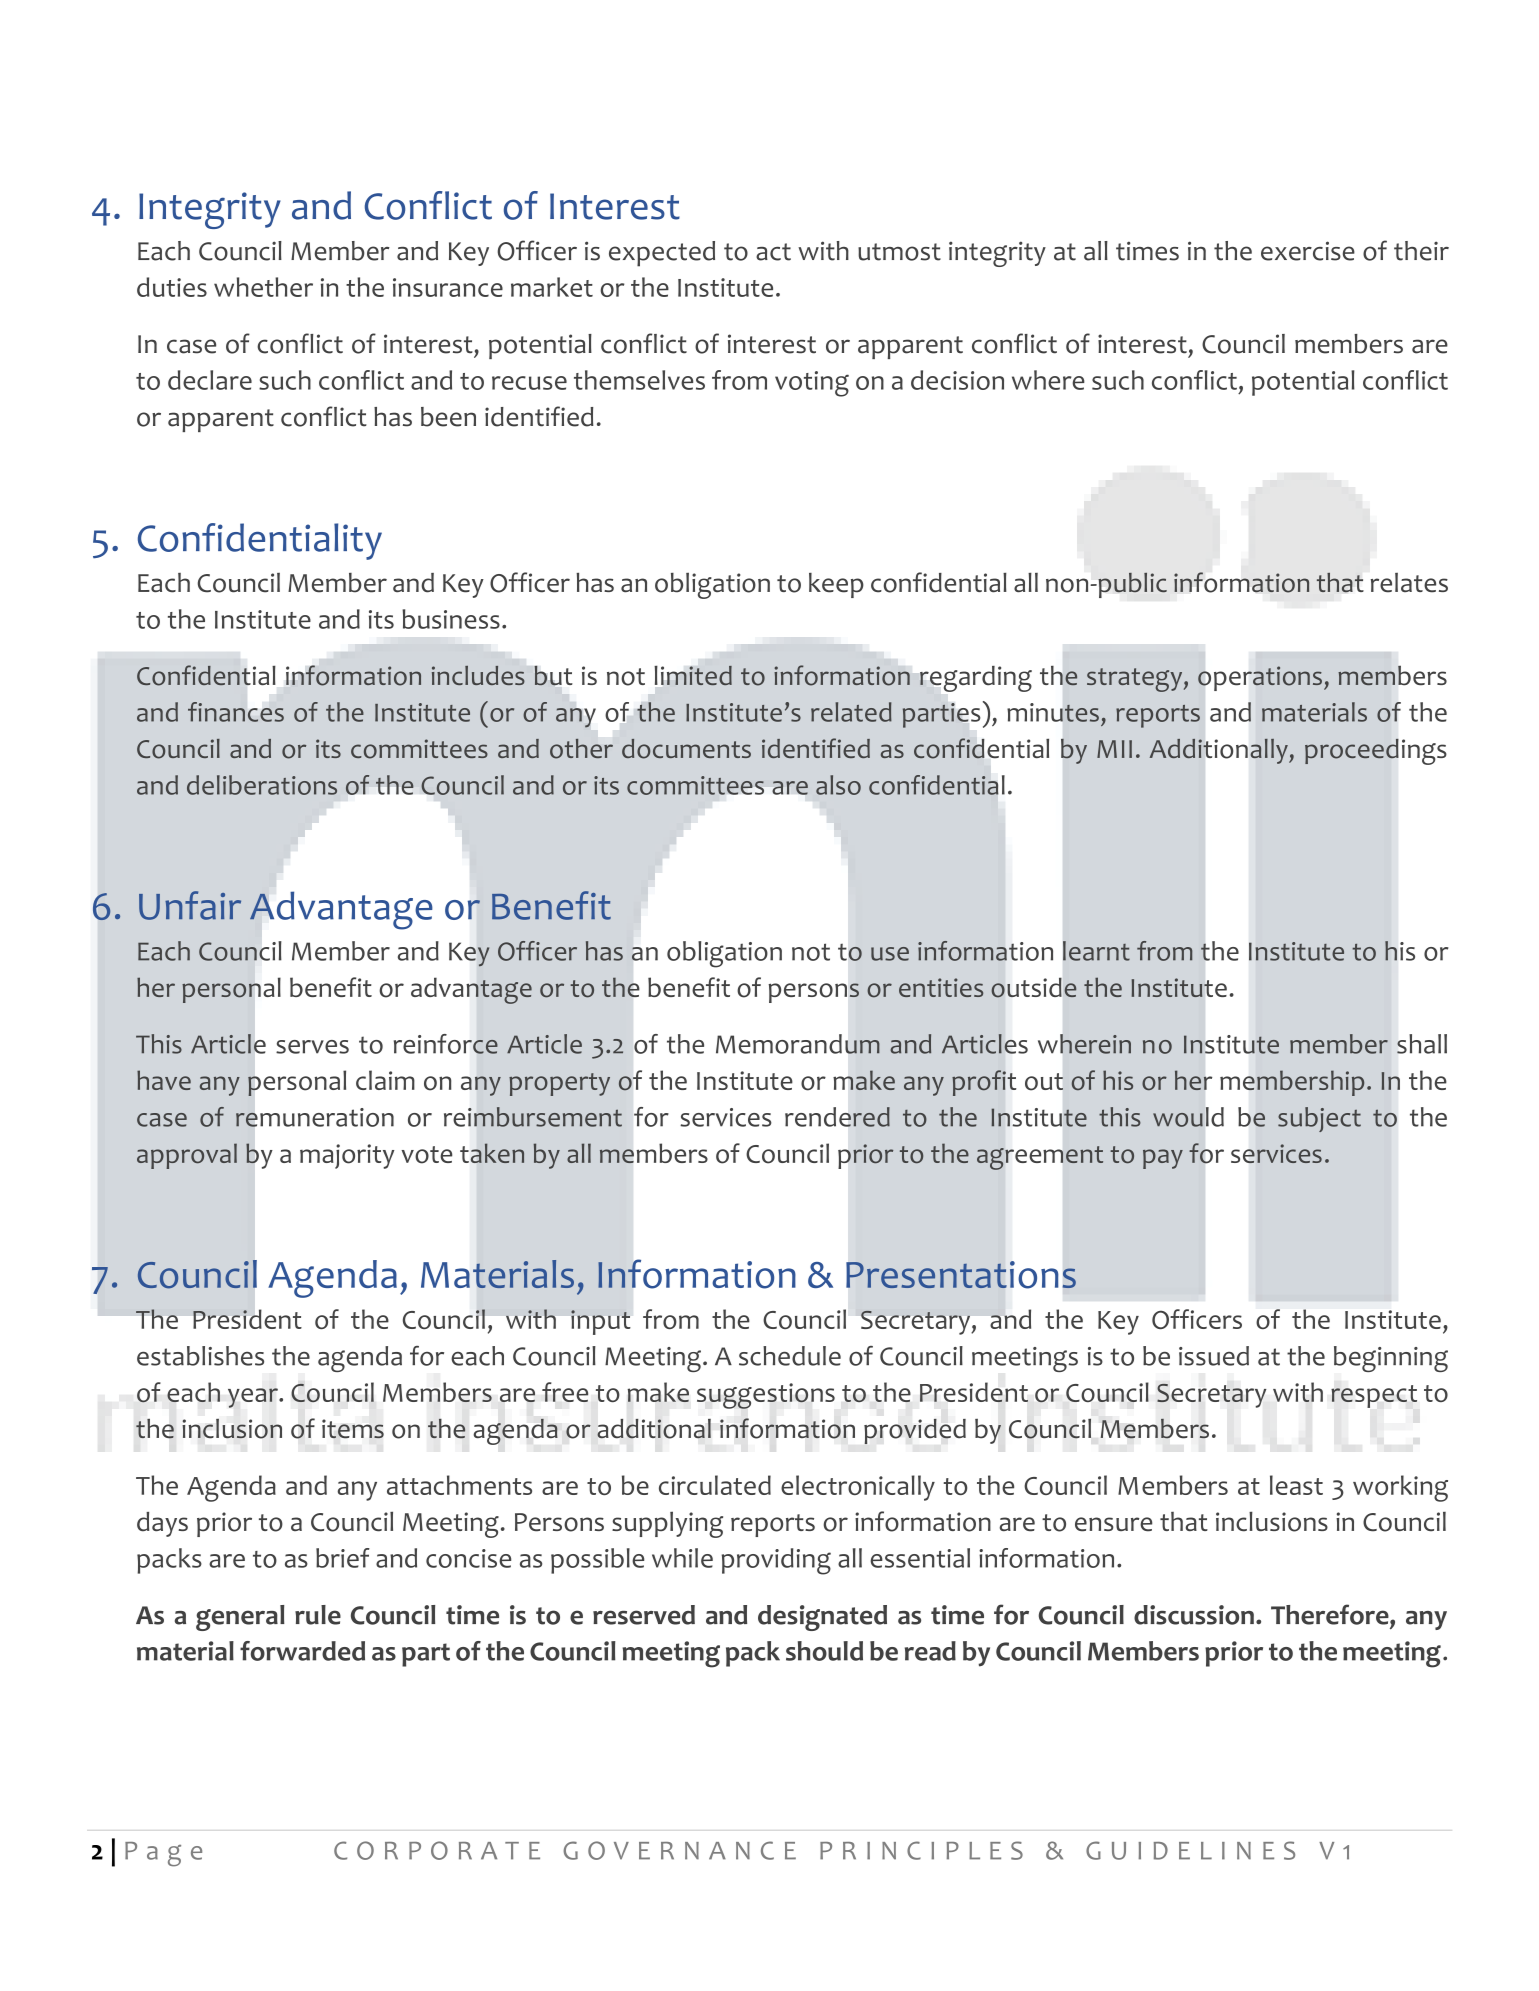 The height and width of the document is (1991, 1539). What do you see at coordinates (941, 987) in the document?
I see `entities` at bounding box center [941, 987].
